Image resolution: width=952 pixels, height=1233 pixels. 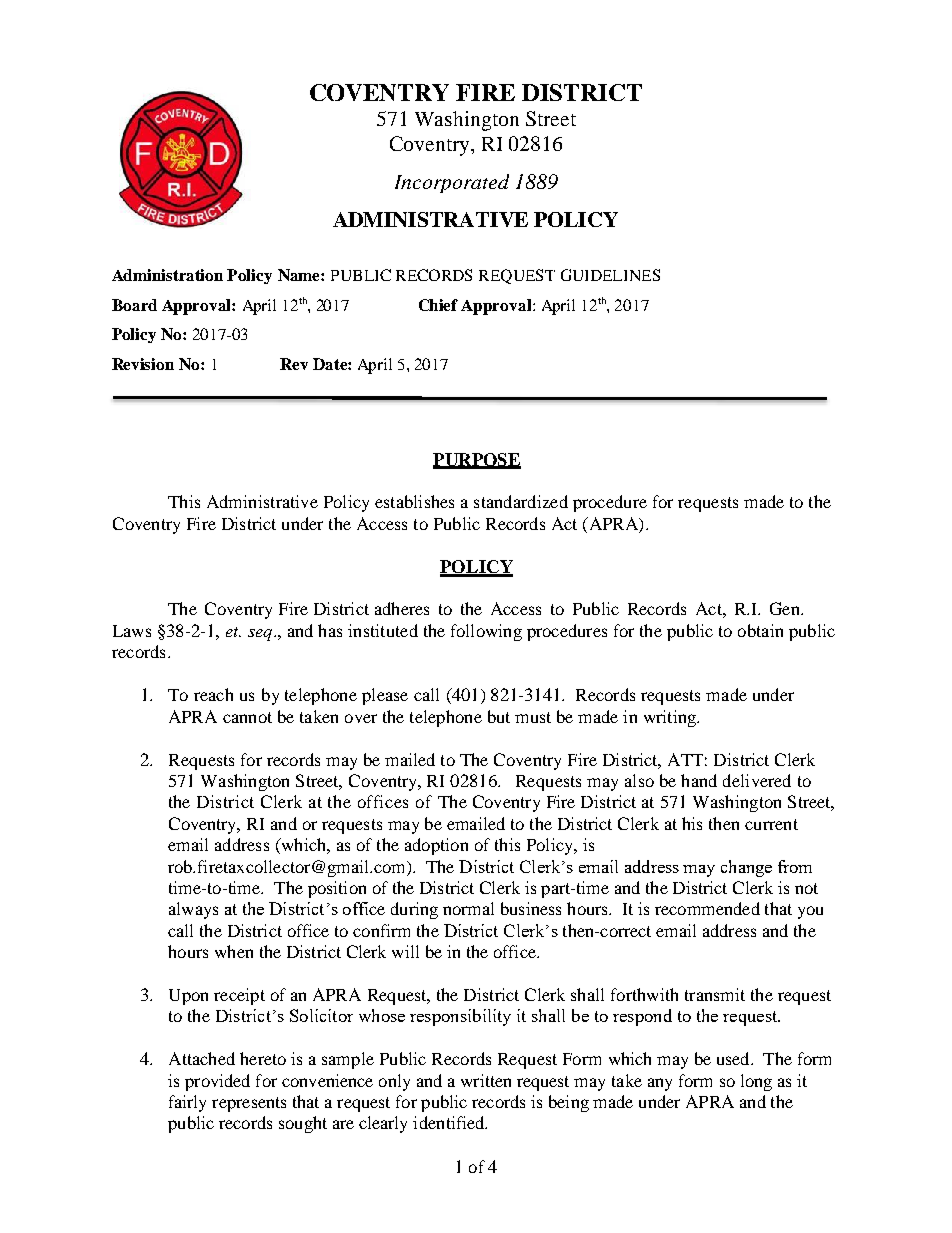 I want to click on following, so click(x=486, y=632).
